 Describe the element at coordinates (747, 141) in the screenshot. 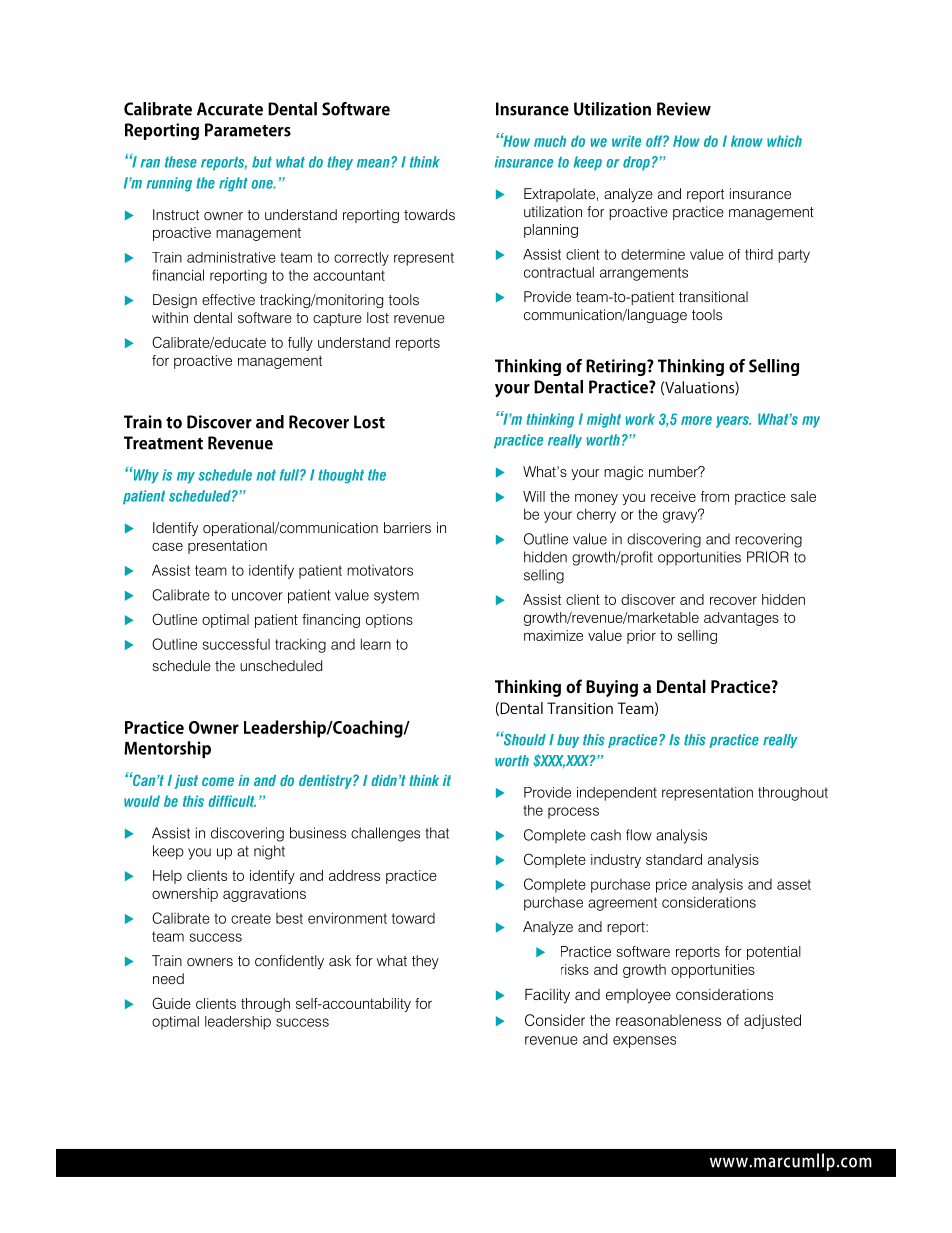

I see `know` at that location.
